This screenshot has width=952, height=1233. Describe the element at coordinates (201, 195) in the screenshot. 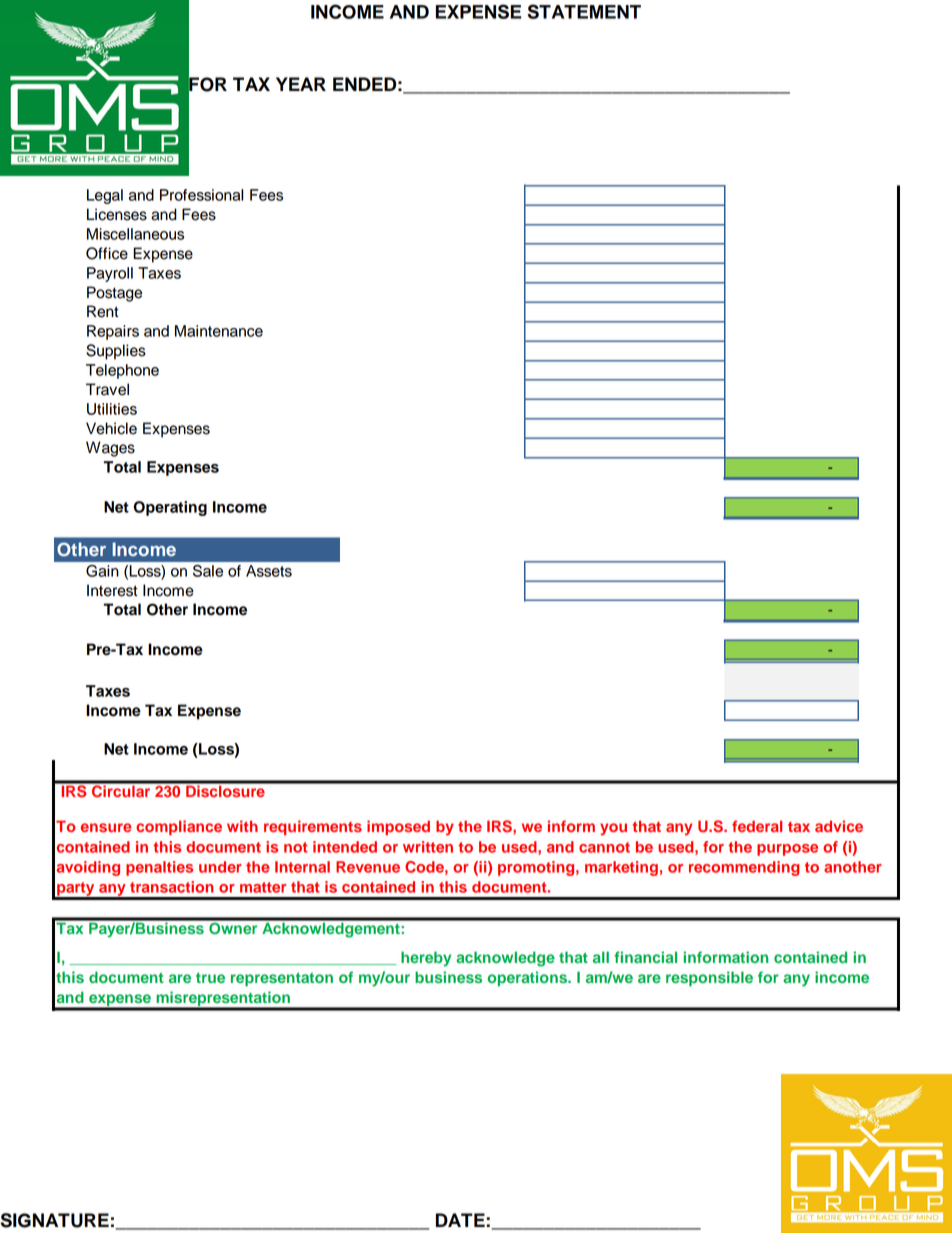

I see `Professional` at that location.
